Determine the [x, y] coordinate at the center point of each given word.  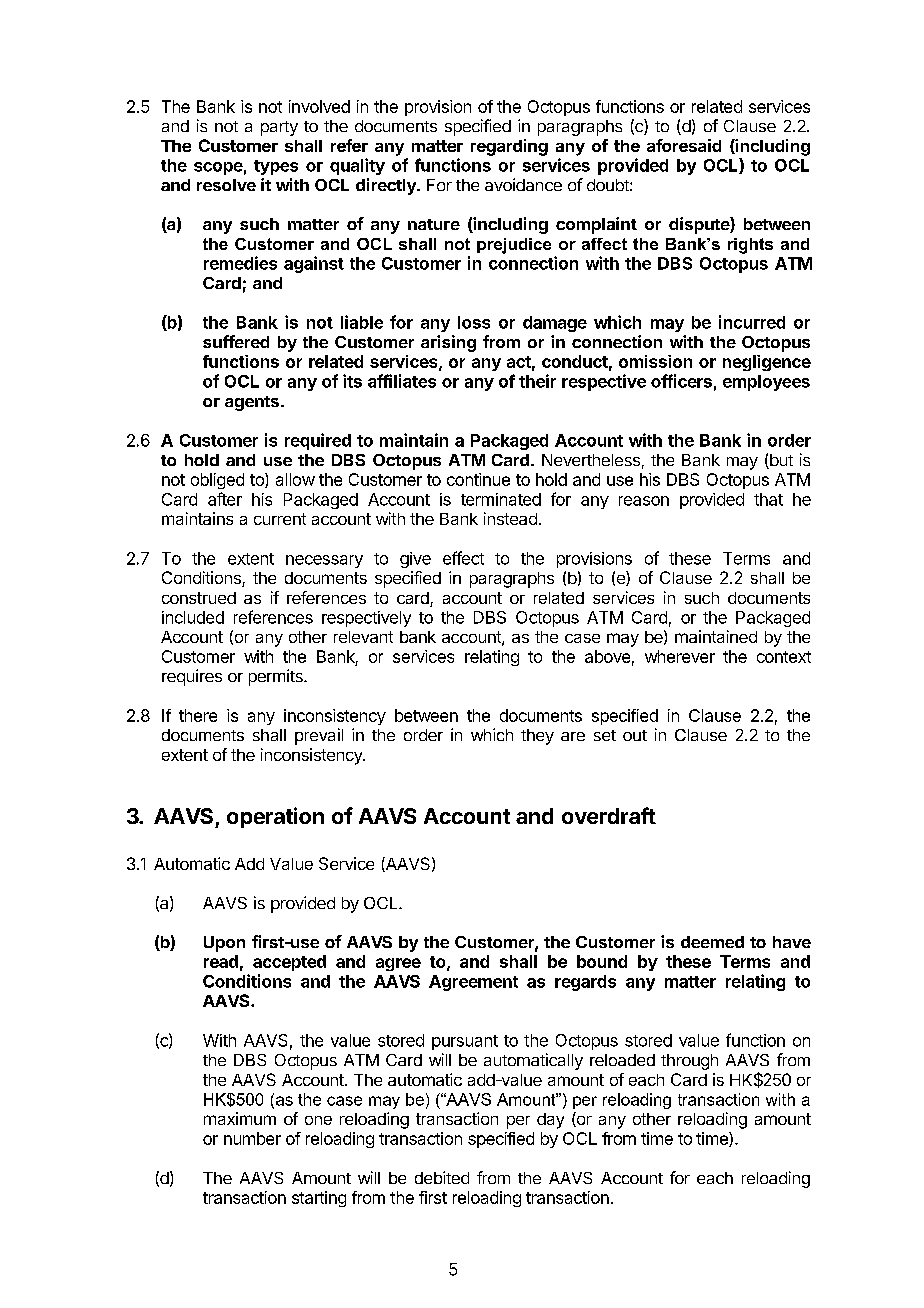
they [537, 737]
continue [478, 479]
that [768, 499]
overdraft [609, 815]
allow [295, 479]
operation [275, 817]
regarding [509, 147]
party [279, 128]
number [252, 1138]
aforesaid [684, 145]
